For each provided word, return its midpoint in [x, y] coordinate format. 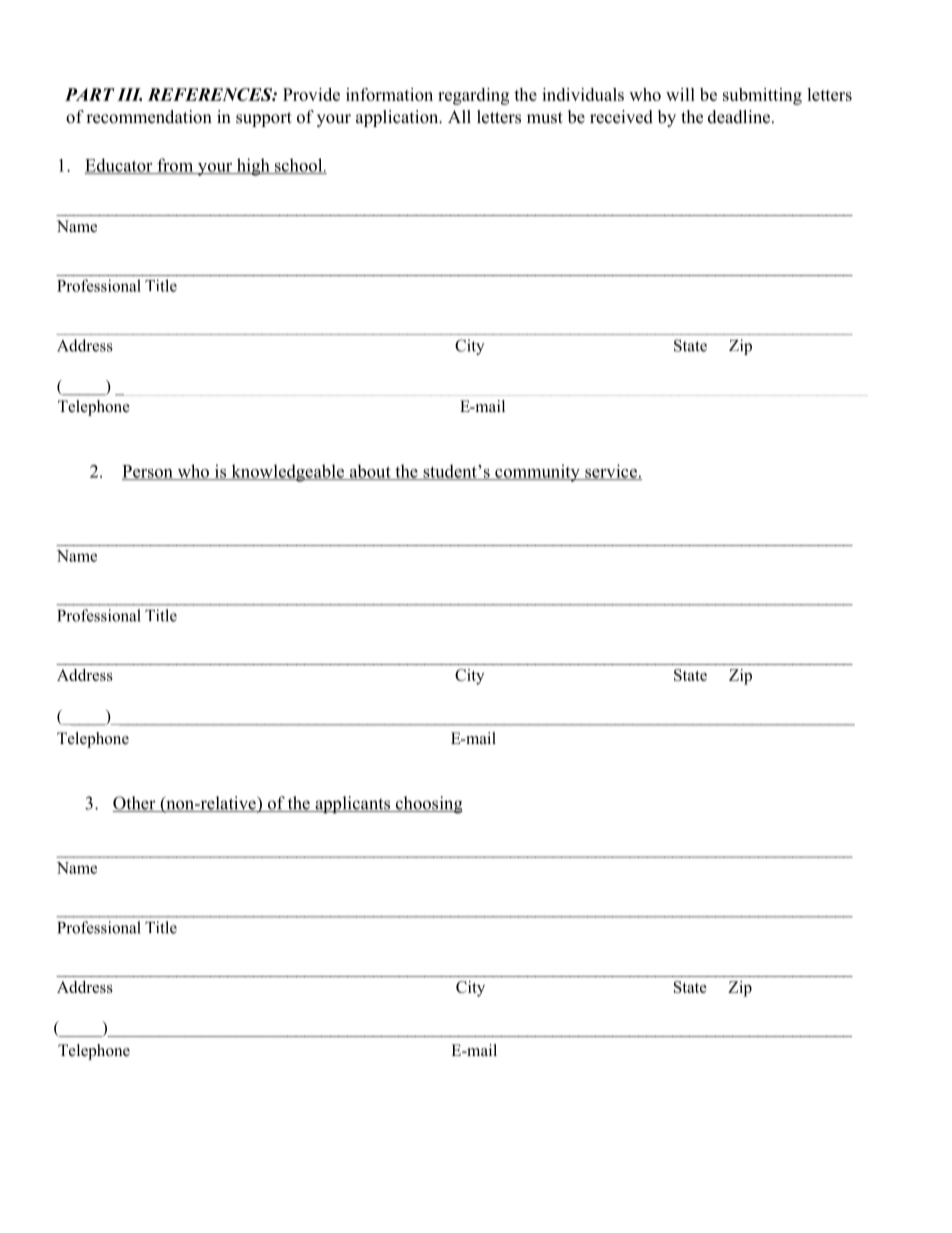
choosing [428, 805]
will [680, 94]
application [398, 118]
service [611, 472]
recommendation [149, 117]
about [370, 472]
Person [148, 472]
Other [135, 804]
